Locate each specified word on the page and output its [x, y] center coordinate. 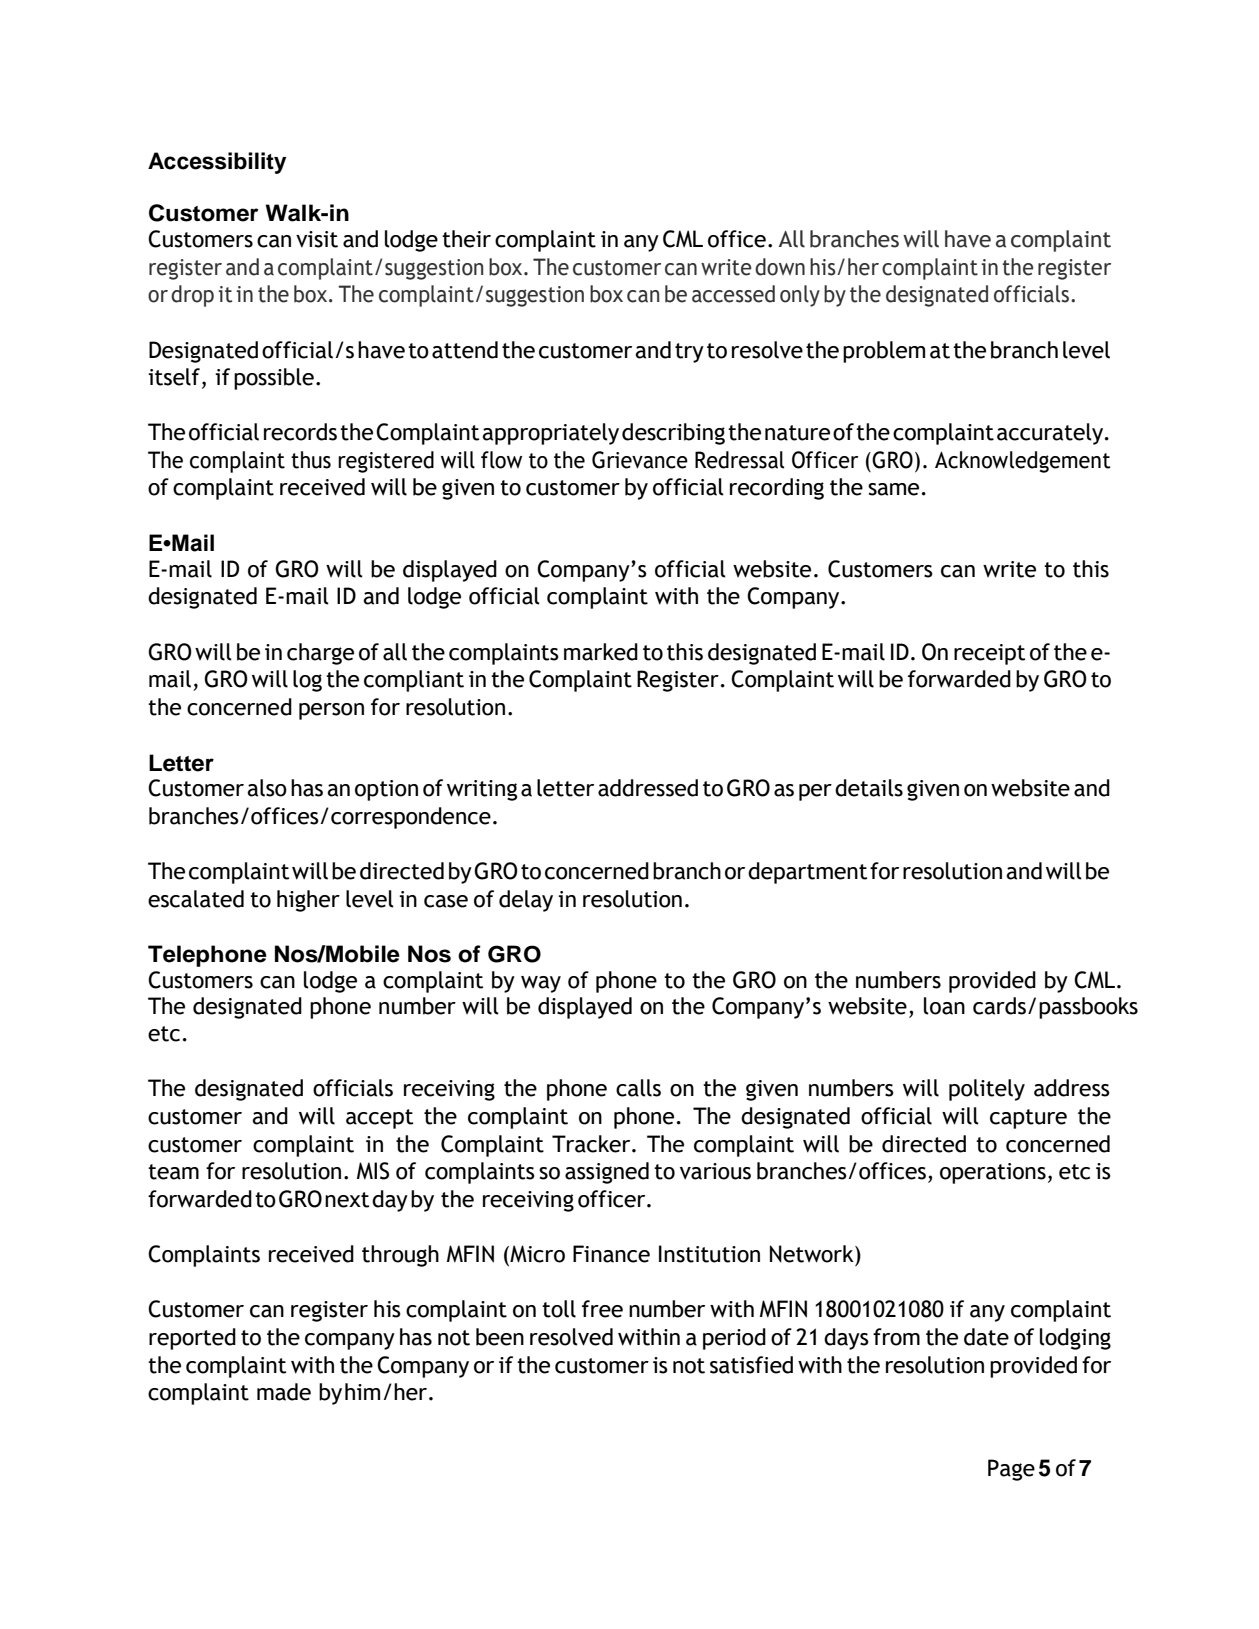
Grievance [640, 460]
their [466, 239]
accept [379, 1119]
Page [1011, 1470]
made [284, 1392]
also [267, 788]
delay [526, 901]
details [869, 788]
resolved [571, 1337]
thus [311, 460]
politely [987, 1090]
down [780, 267]
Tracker [592, 1144]
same [893, 489]
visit [317, 239]
